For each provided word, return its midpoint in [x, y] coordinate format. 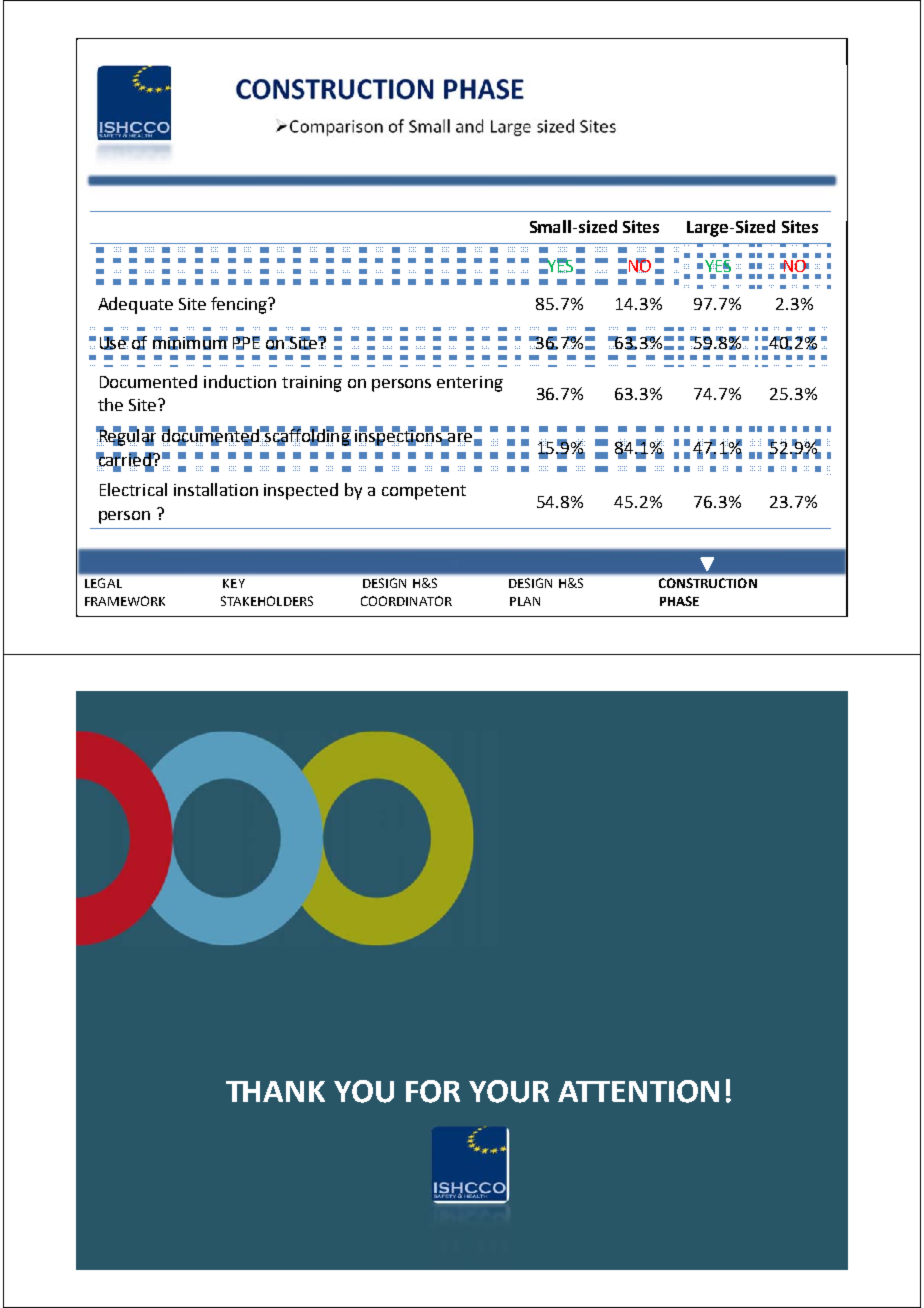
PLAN [525, 601]
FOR [433, 1091]
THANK [275, 1091]
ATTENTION [638, 1091]
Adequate [135, 305]
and [469, 126]
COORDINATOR [406, 601]
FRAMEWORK [125, 601]
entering [470, 384]
